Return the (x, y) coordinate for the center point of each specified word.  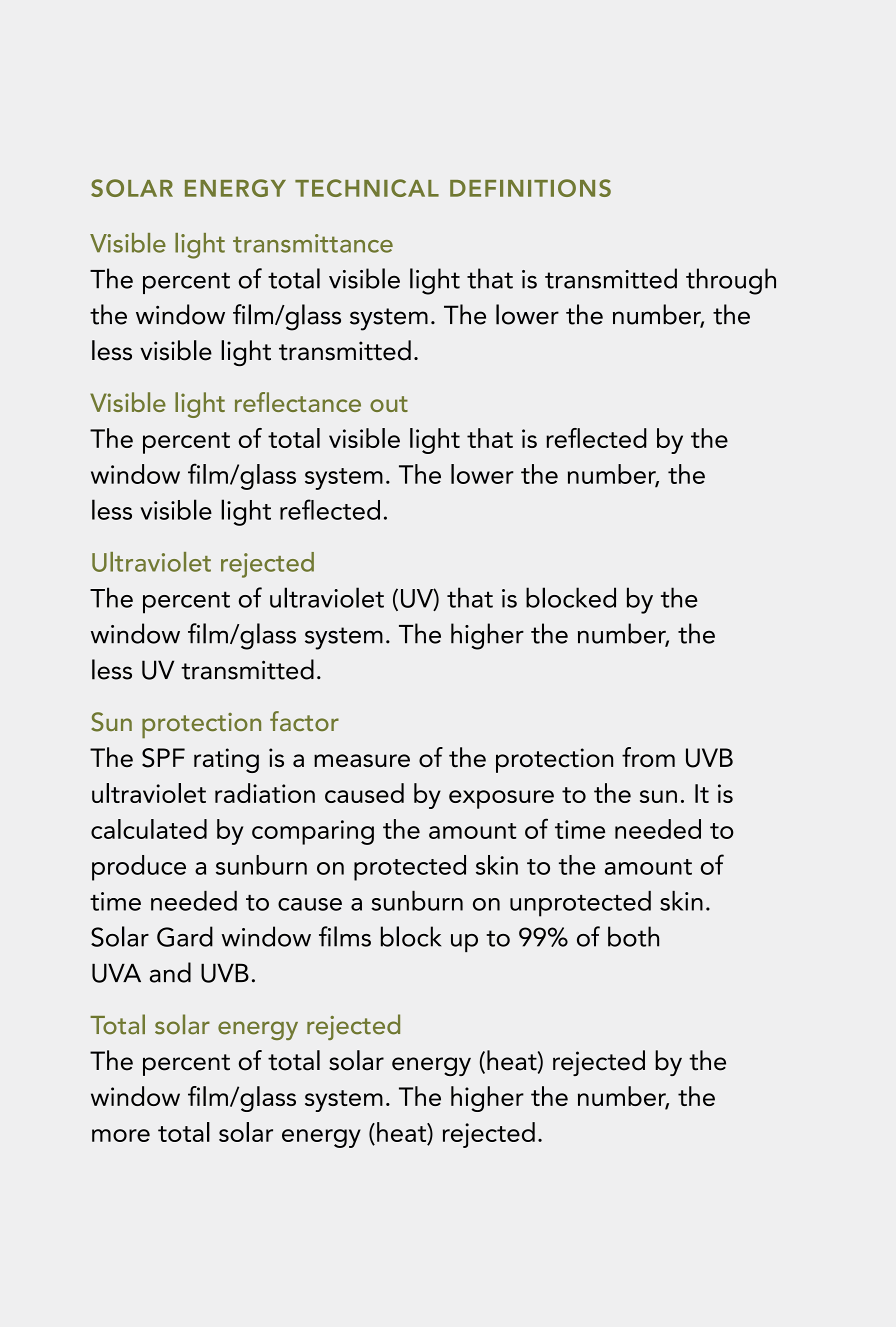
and (170, 972)
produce (139, 868)
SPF (163, 758)
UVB (709, 758)
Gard (185, 936)
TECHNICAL (367, 188)
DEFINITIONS (530, 188)
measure (362, 760)
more (121, 1135)
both (633, 936)
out (389, 404)
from (648, 757)
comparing (313, 832)
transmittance (313, 243)
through (731, 281)
